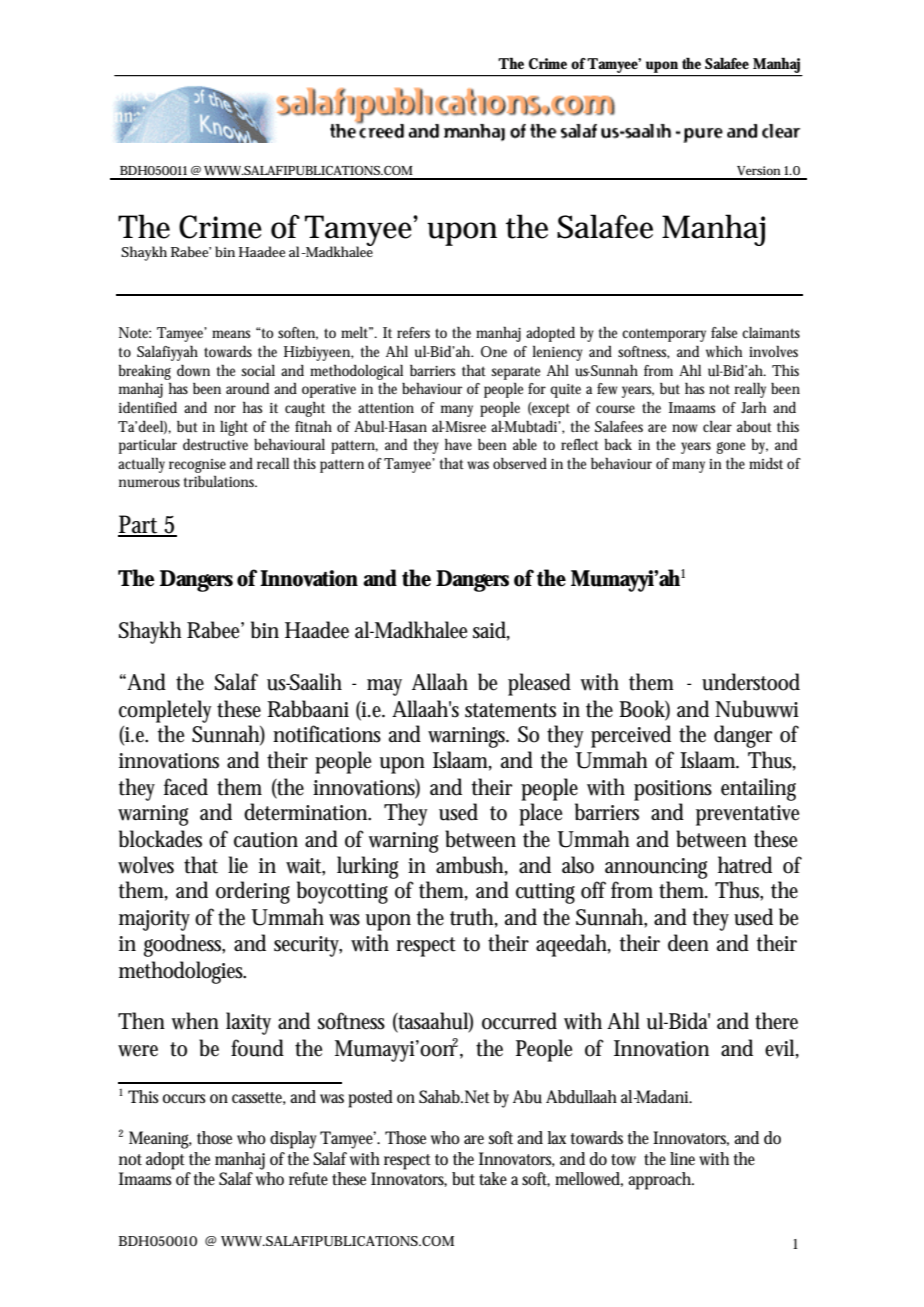 The image size is (924, 1307). I want to click on which, so click(724, 351).
